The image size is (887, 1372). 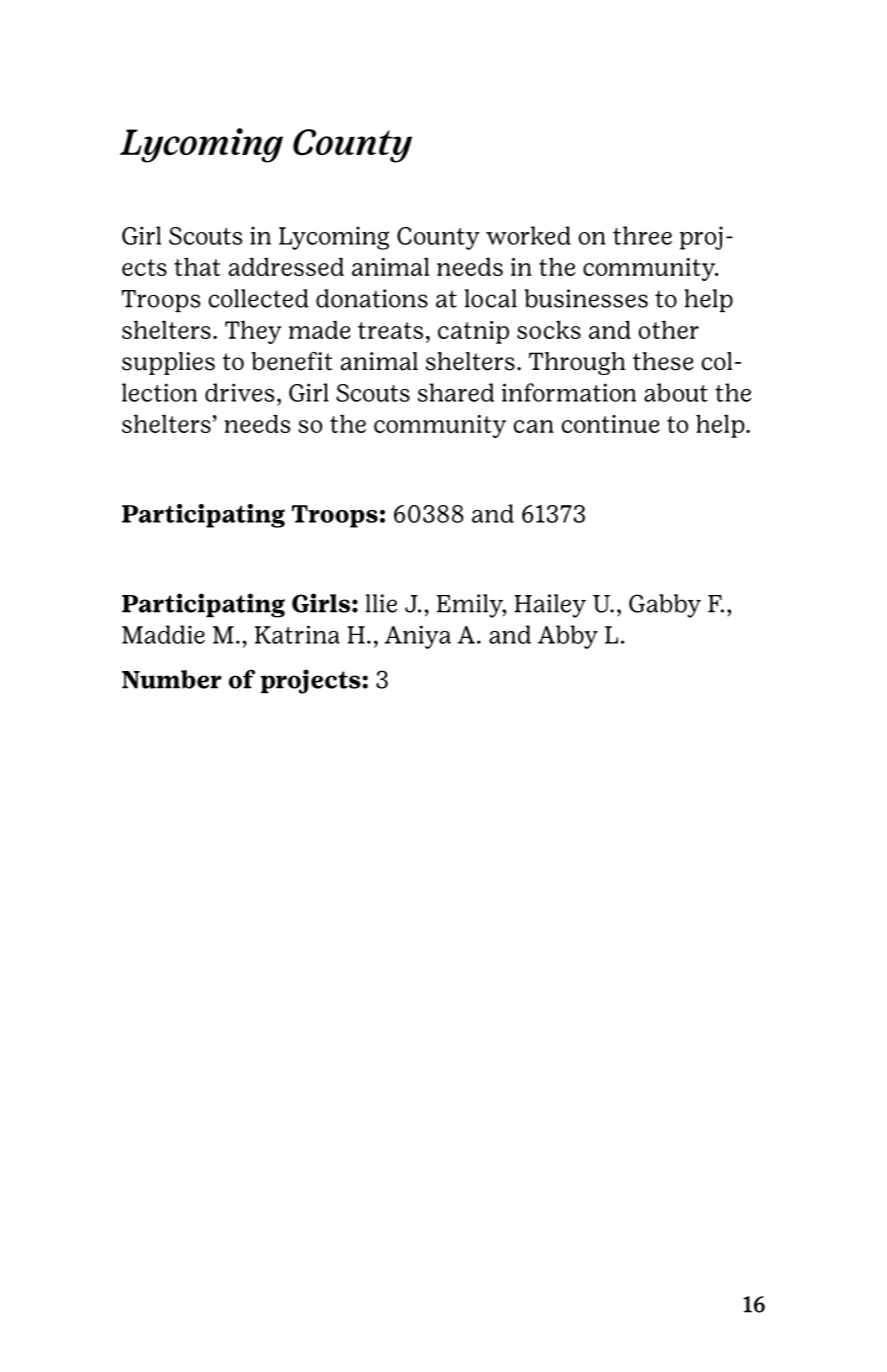 What do you see at coordinates (253, 332) in the screenshot?
I see `They` at bounding box center [253, 332].
